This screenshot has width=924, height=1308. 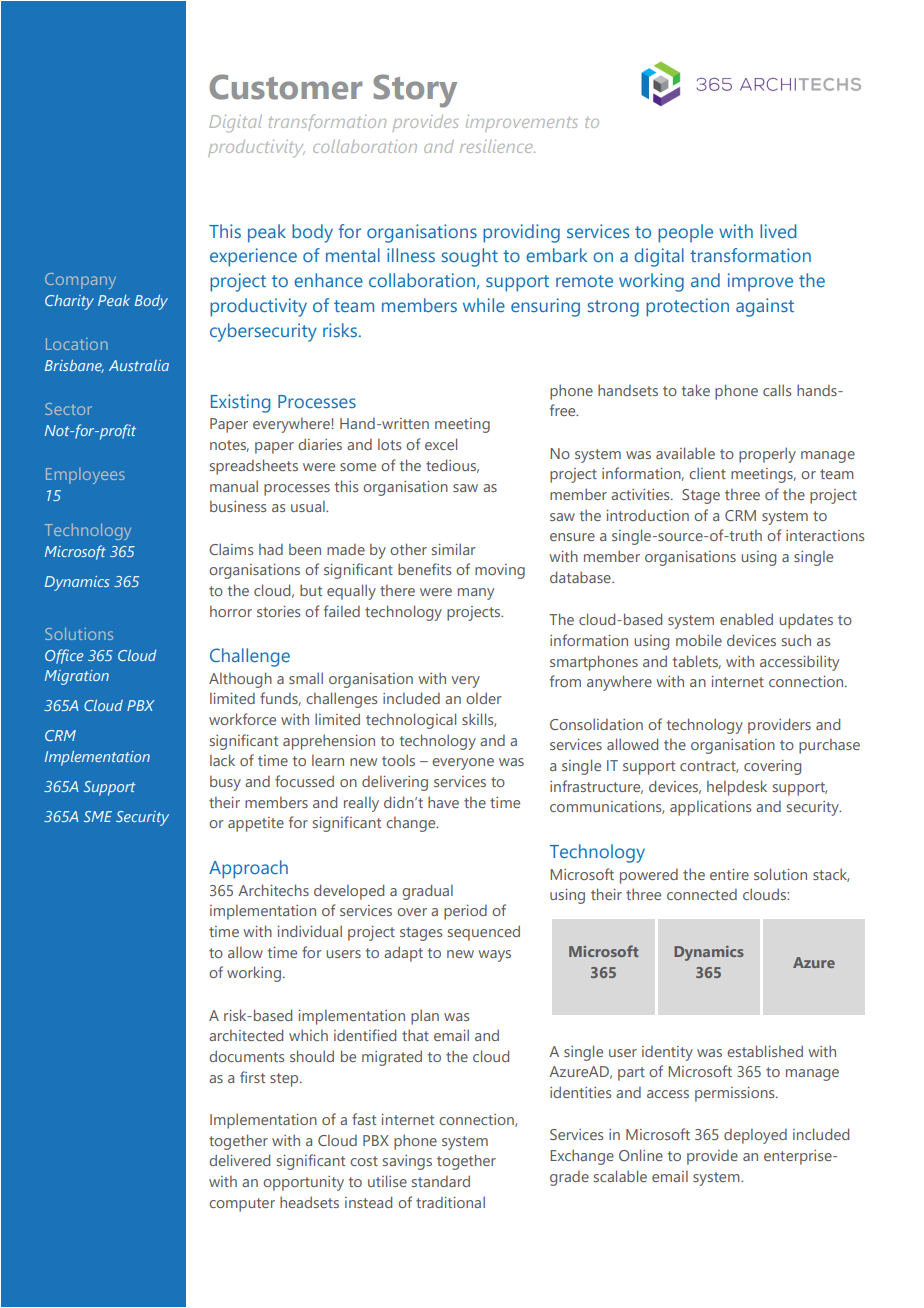 What do you see at coordinates (765, 307) in the screenshot?
I see `against` at bounding box center [765, 307].
